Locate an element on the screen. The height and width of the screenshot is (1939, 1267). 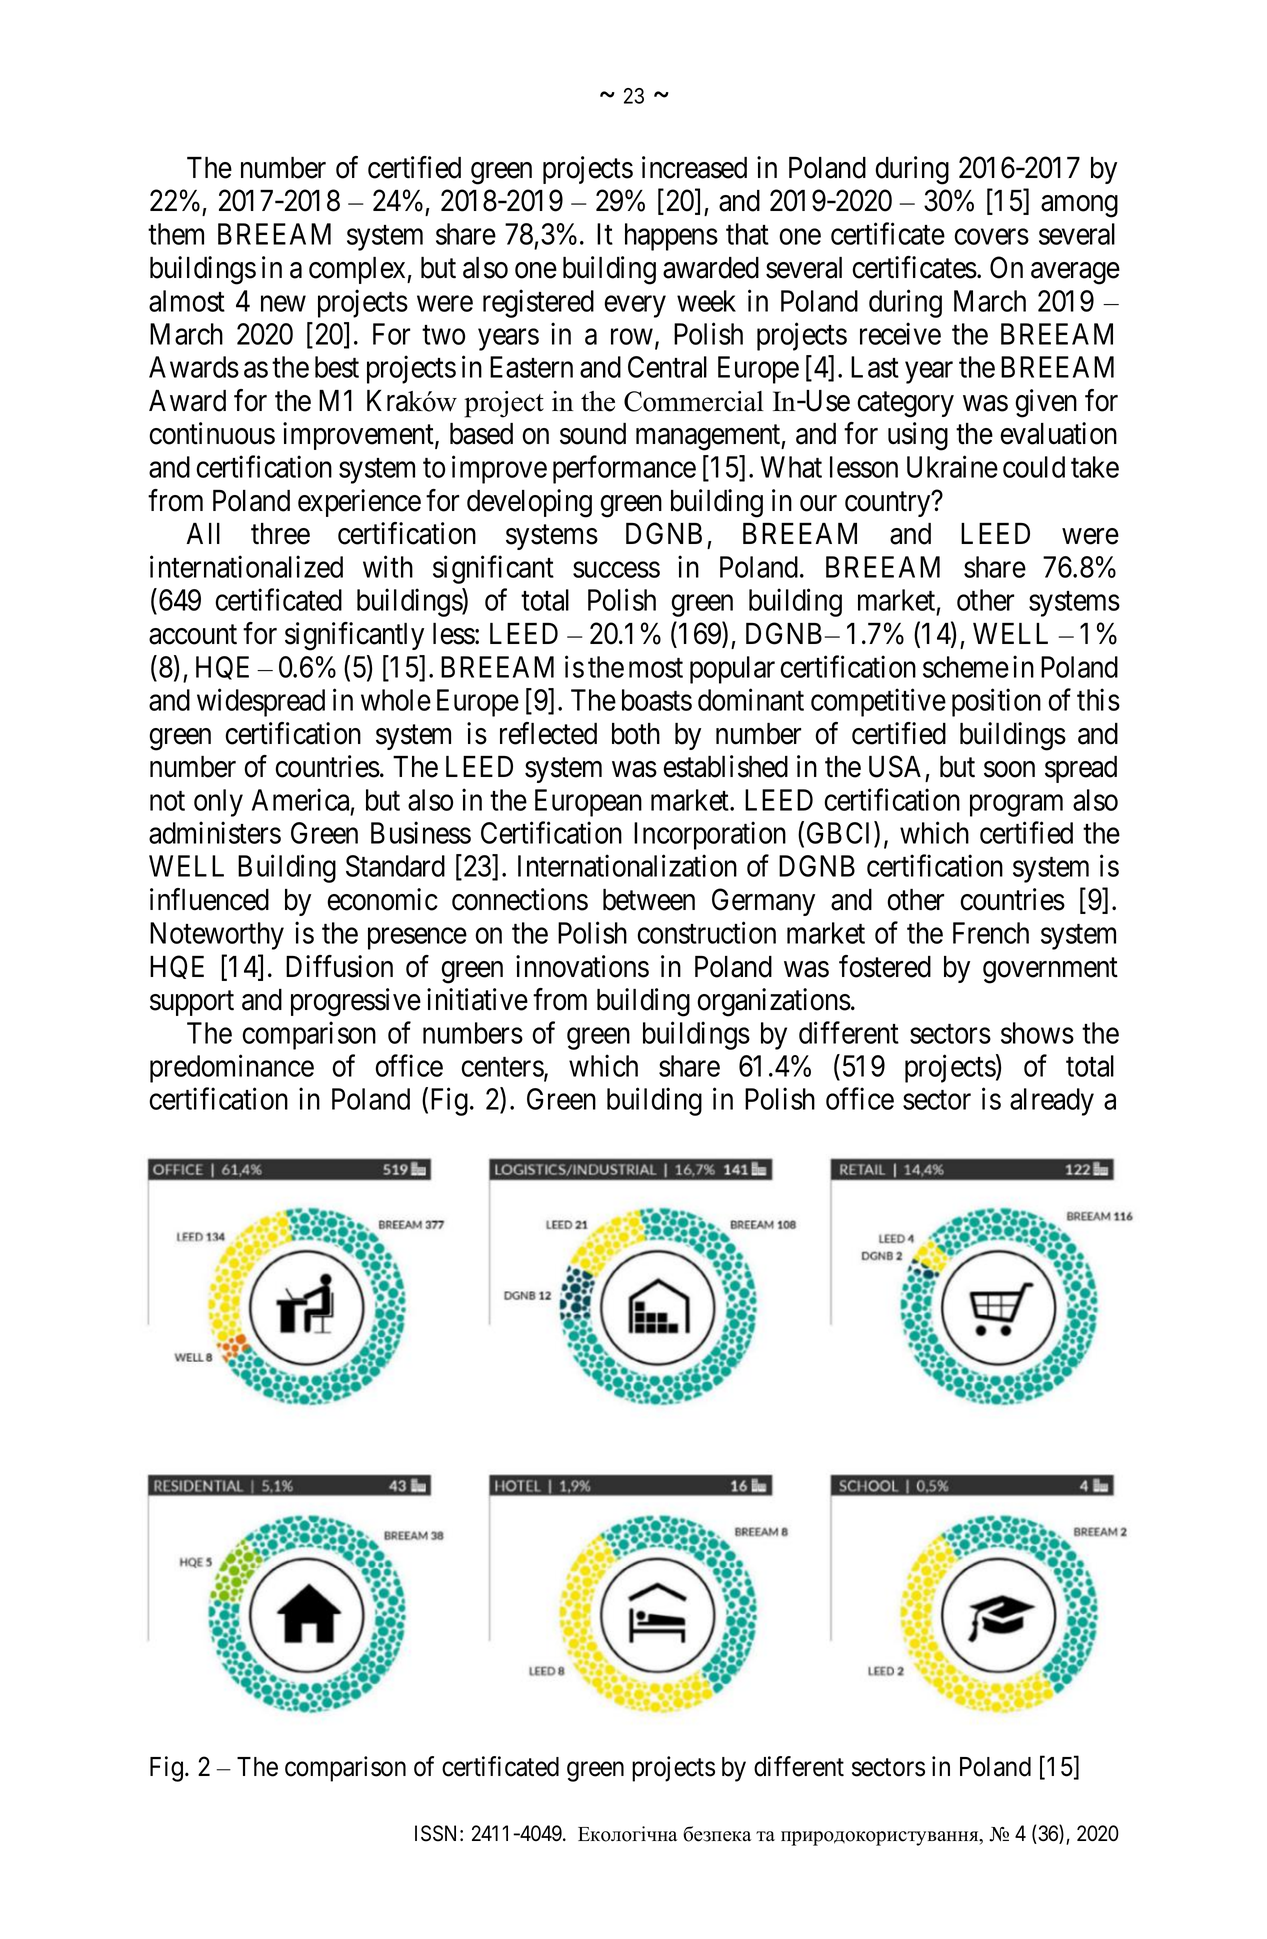
Ukraine is located at coordinates (952, 467).
